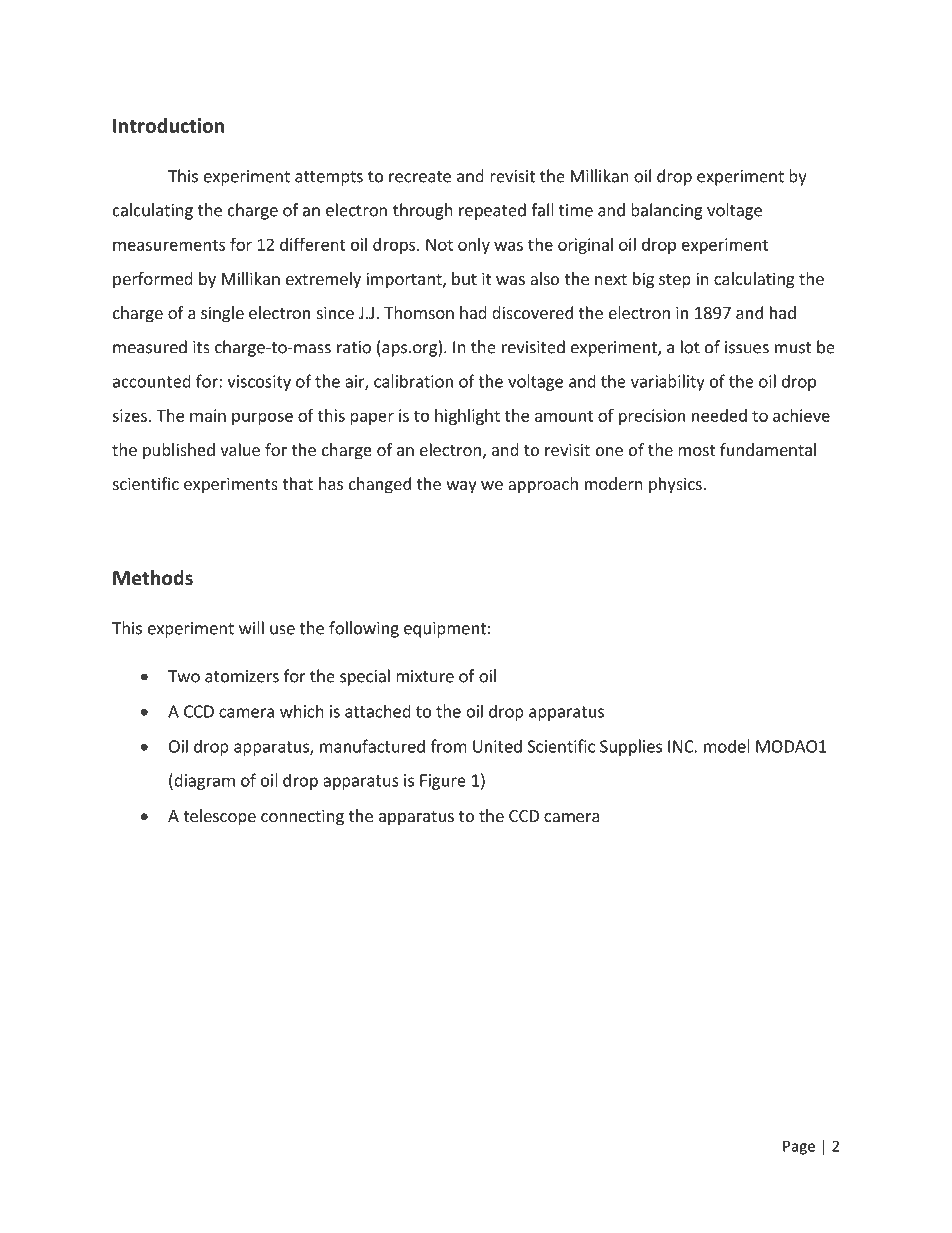 The width and height of the screenshot is (952, 1233). Describe the element at coordinates (727, 746) in the screenshot. I see `model` at that location.
